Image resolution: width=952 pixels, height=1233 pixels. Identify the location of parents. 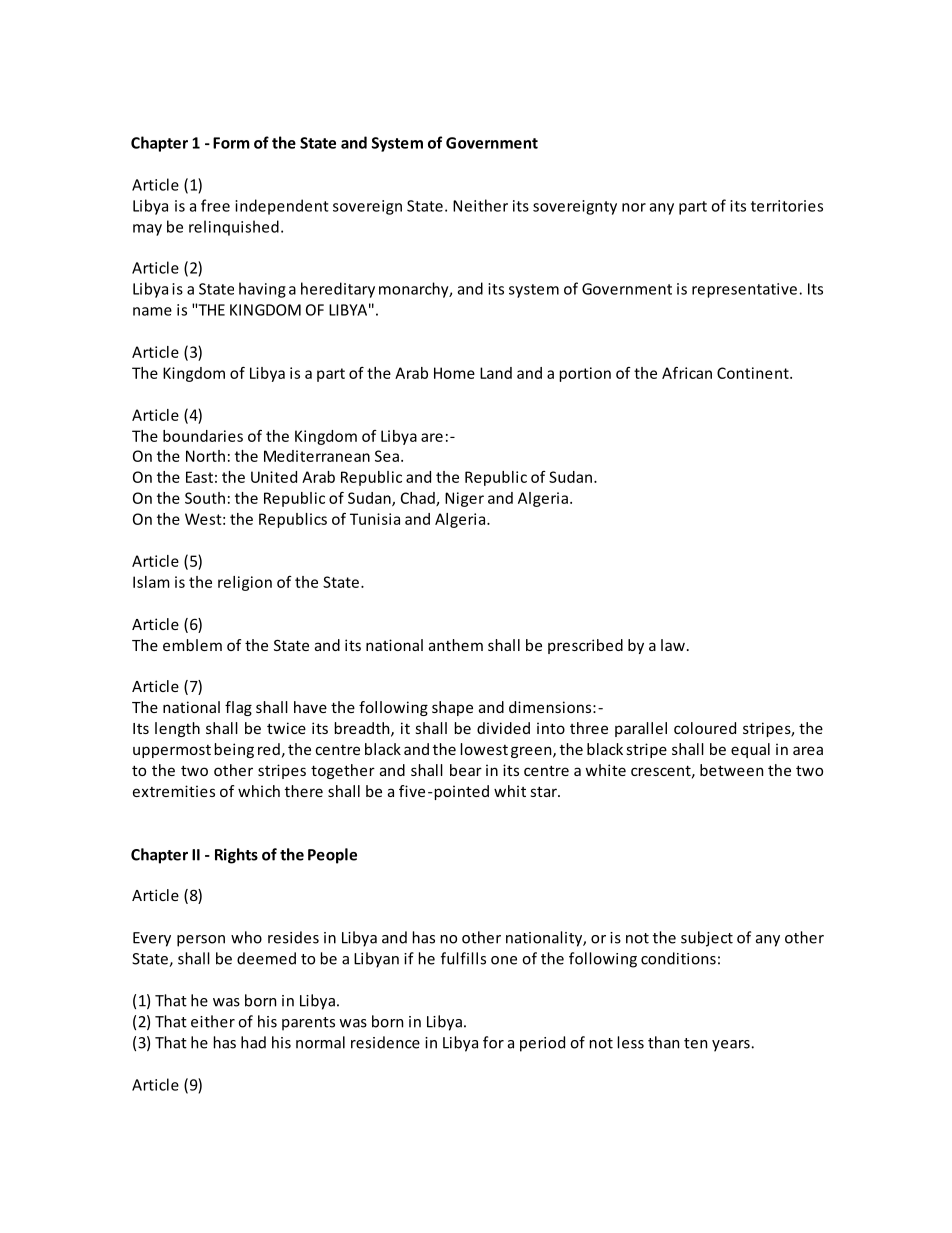
(308, 1024).
